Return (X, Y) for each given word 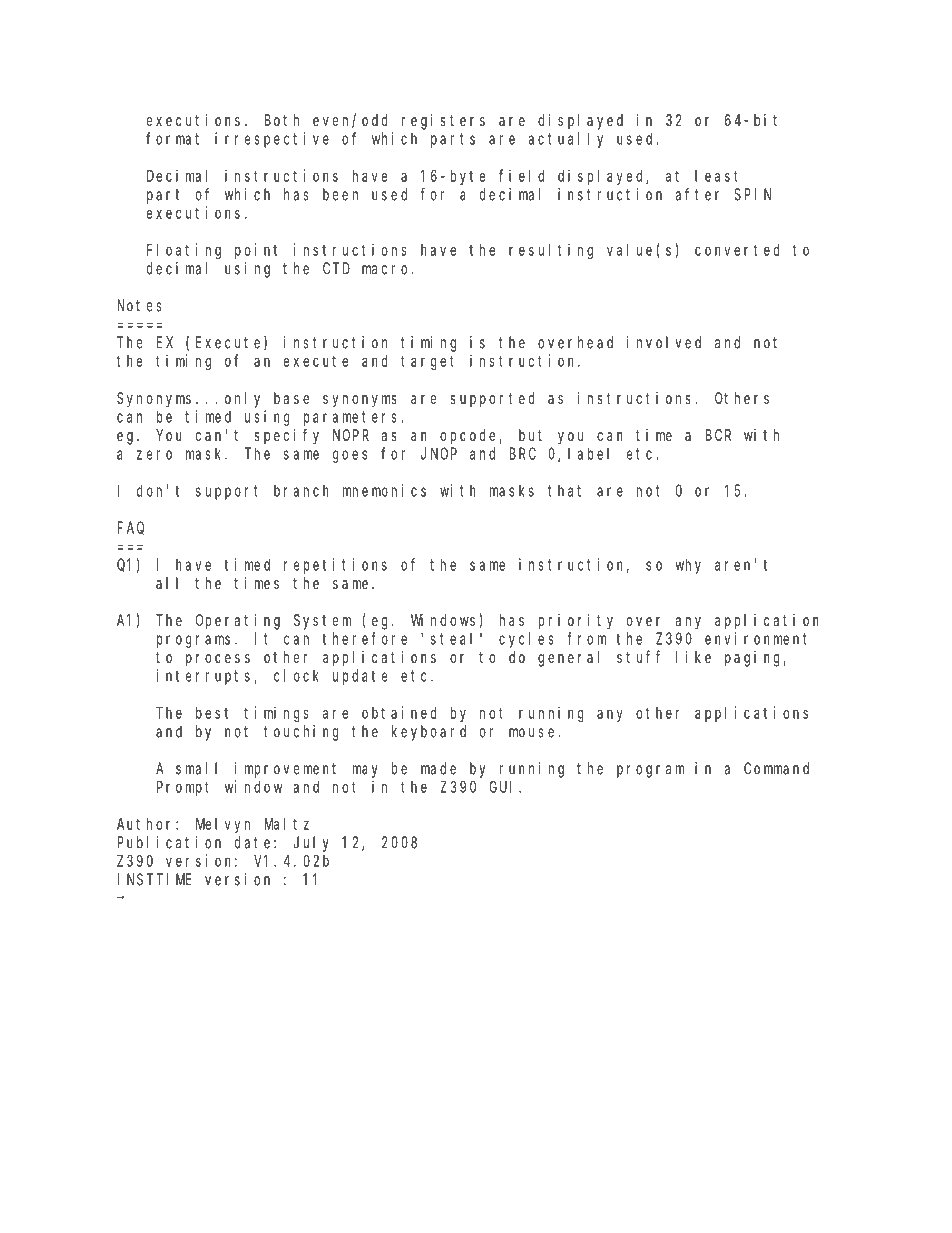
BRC (522, 453)
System (322, 622)
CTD (336, 268)
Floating (184, 251)
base (291, 398)
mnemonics (384, 490)
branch (301, 490)
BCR (718, 435)
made (438, 768)
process (218, 660)
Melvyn (223, 825)
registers (443, 122)
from (586, 638)
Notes (139, 306)
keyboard (429, 733)
